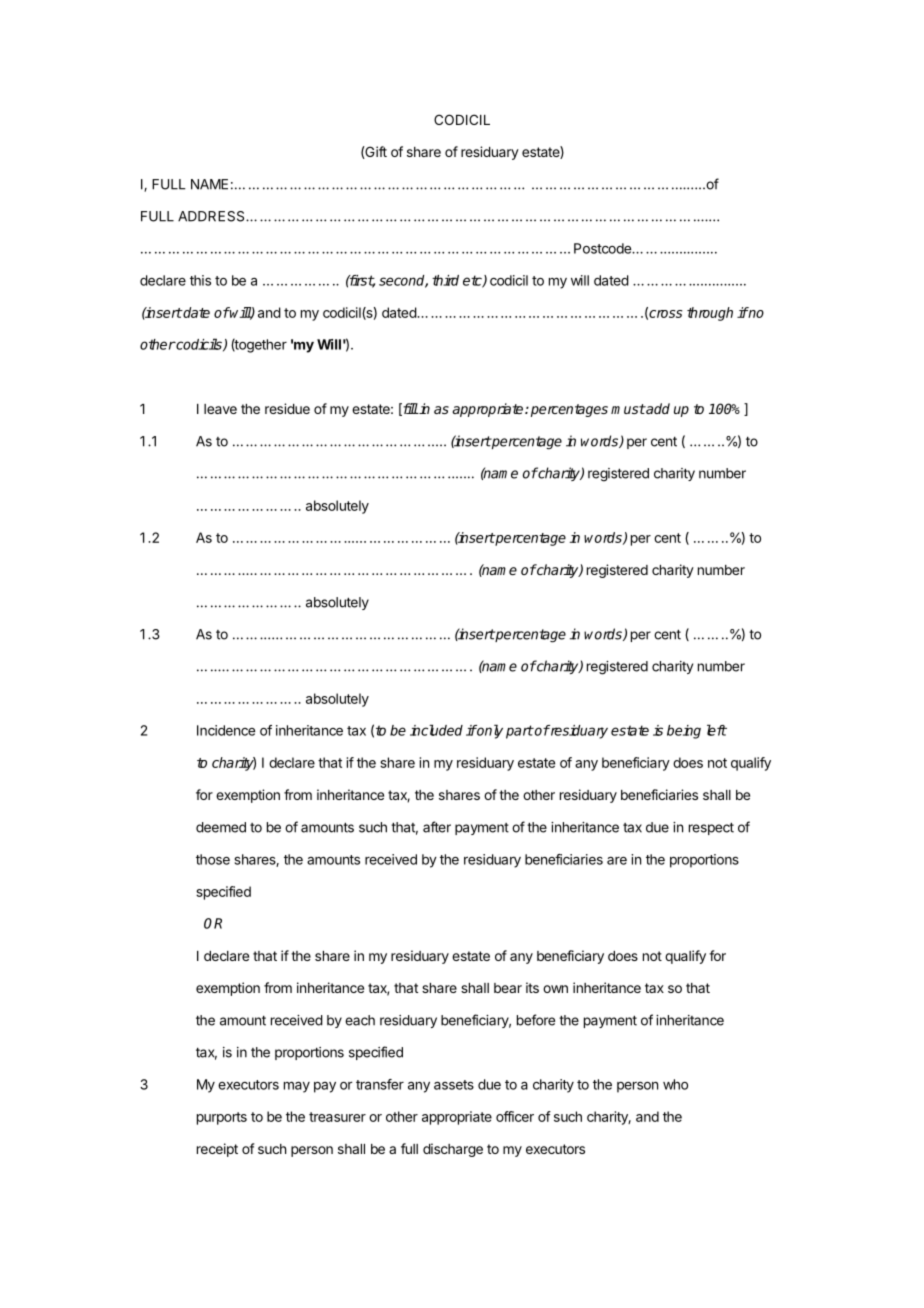 The height and width of the screenshot is (1308, 924). I want to click on being, so click(684, 732).
